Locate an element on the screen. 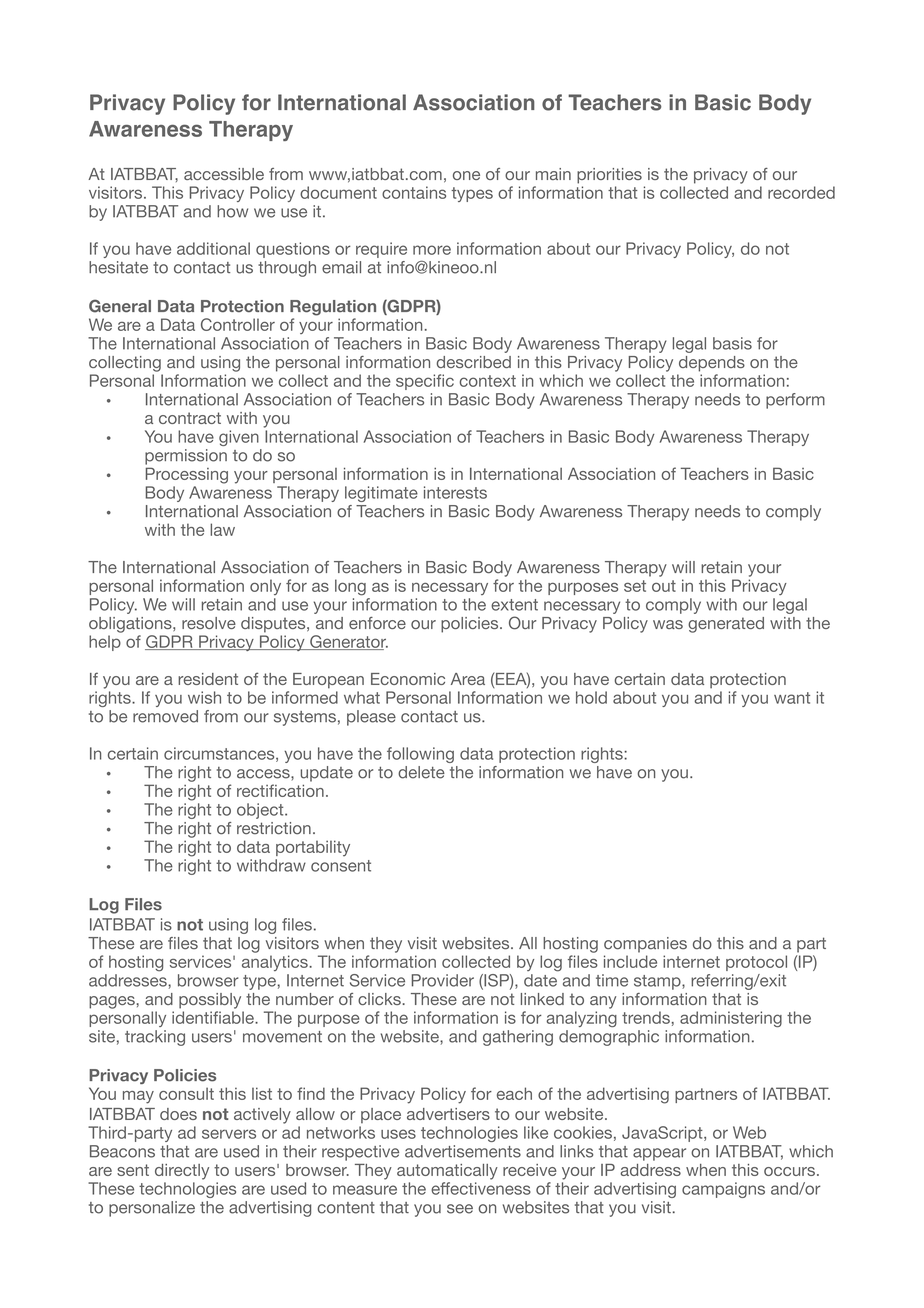 This screenshot has height=1308, width=924. one is located at coordinates (466, 175).
